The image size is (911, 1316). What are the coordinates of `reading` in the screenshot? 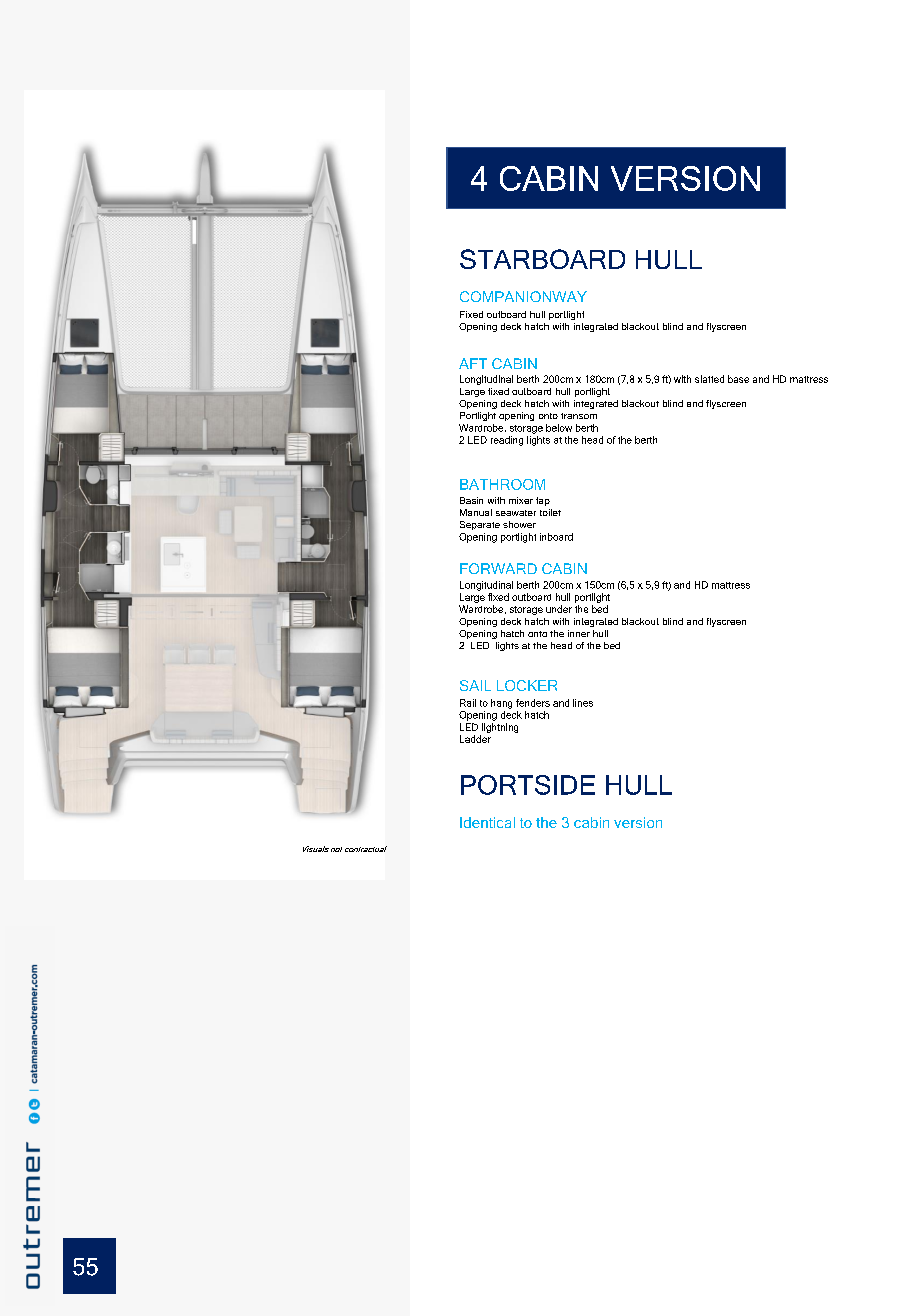 It's located at (507, 441).
